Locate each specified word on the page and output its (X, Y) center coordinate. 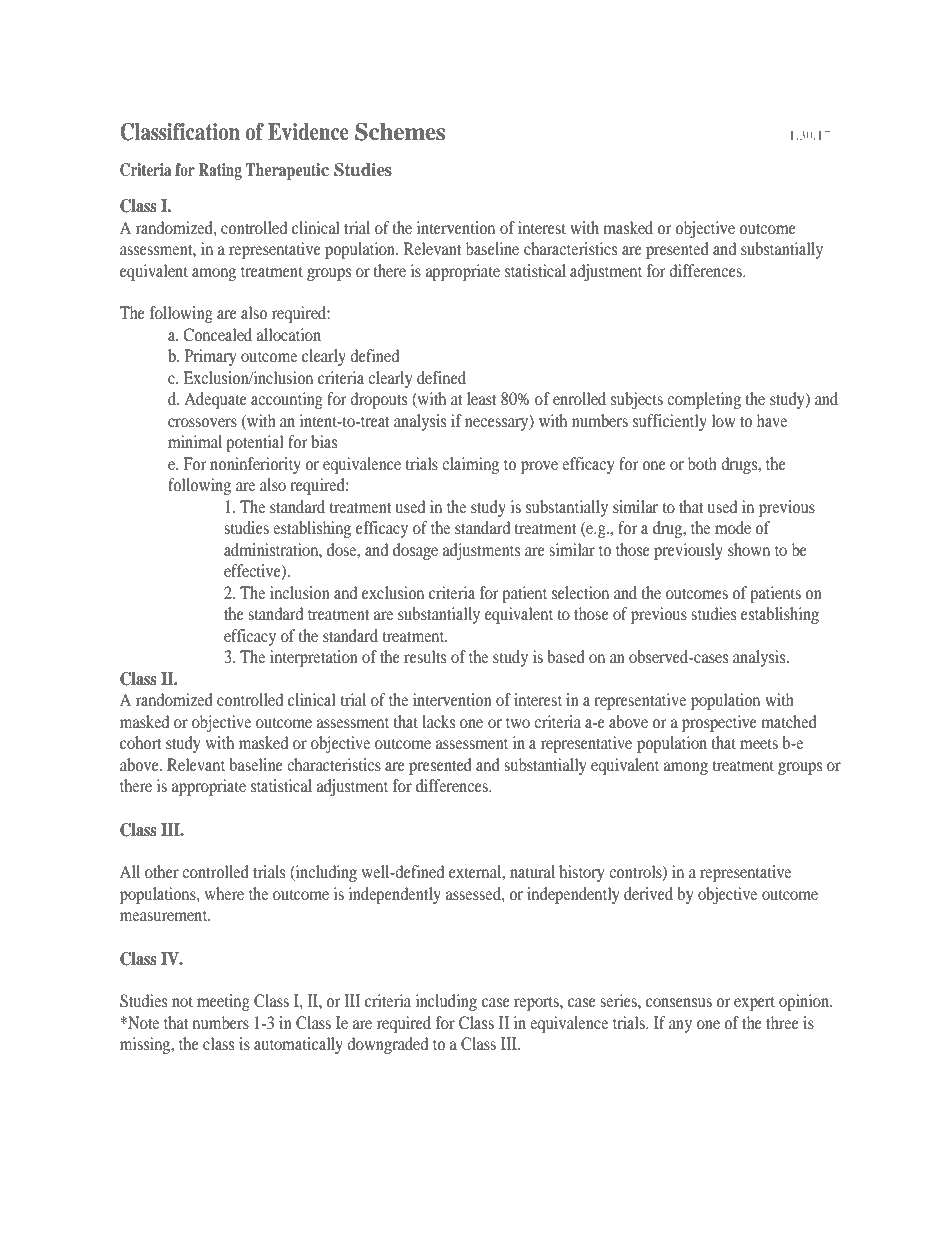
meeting (223, 1002)
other (162, 871)
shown (749, 549)
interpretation (314, 658)
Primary (210, 357)
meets (759, 743)
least (481, 398)
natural (532, 871)
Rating (220, 171)
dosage (415, 551)
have (772, 420)
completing (704, 400)
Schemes (400, 132)
